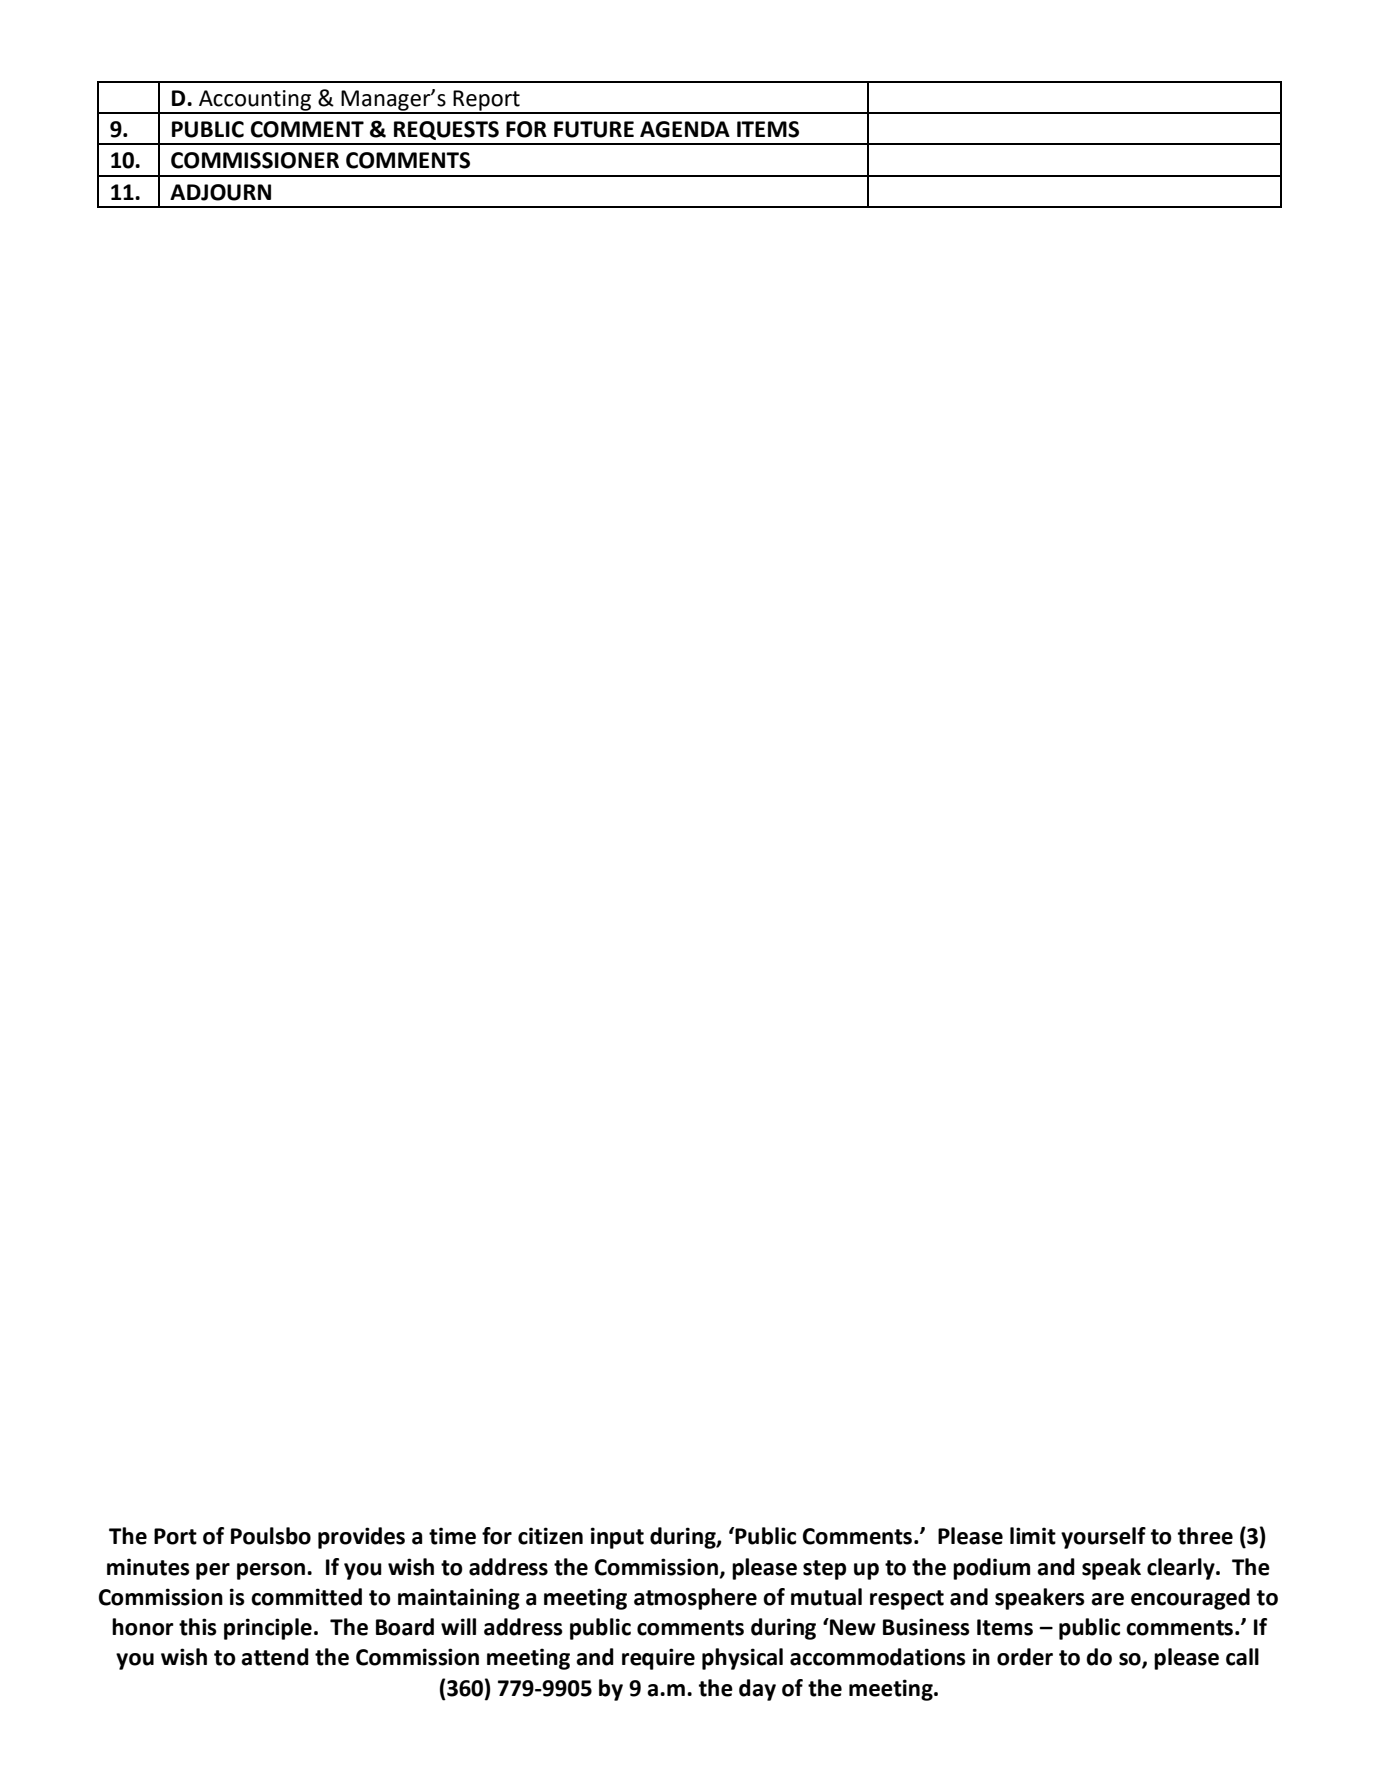 This image has height=1783, width=1378. I want to click on principle, so click(268, 1629).
